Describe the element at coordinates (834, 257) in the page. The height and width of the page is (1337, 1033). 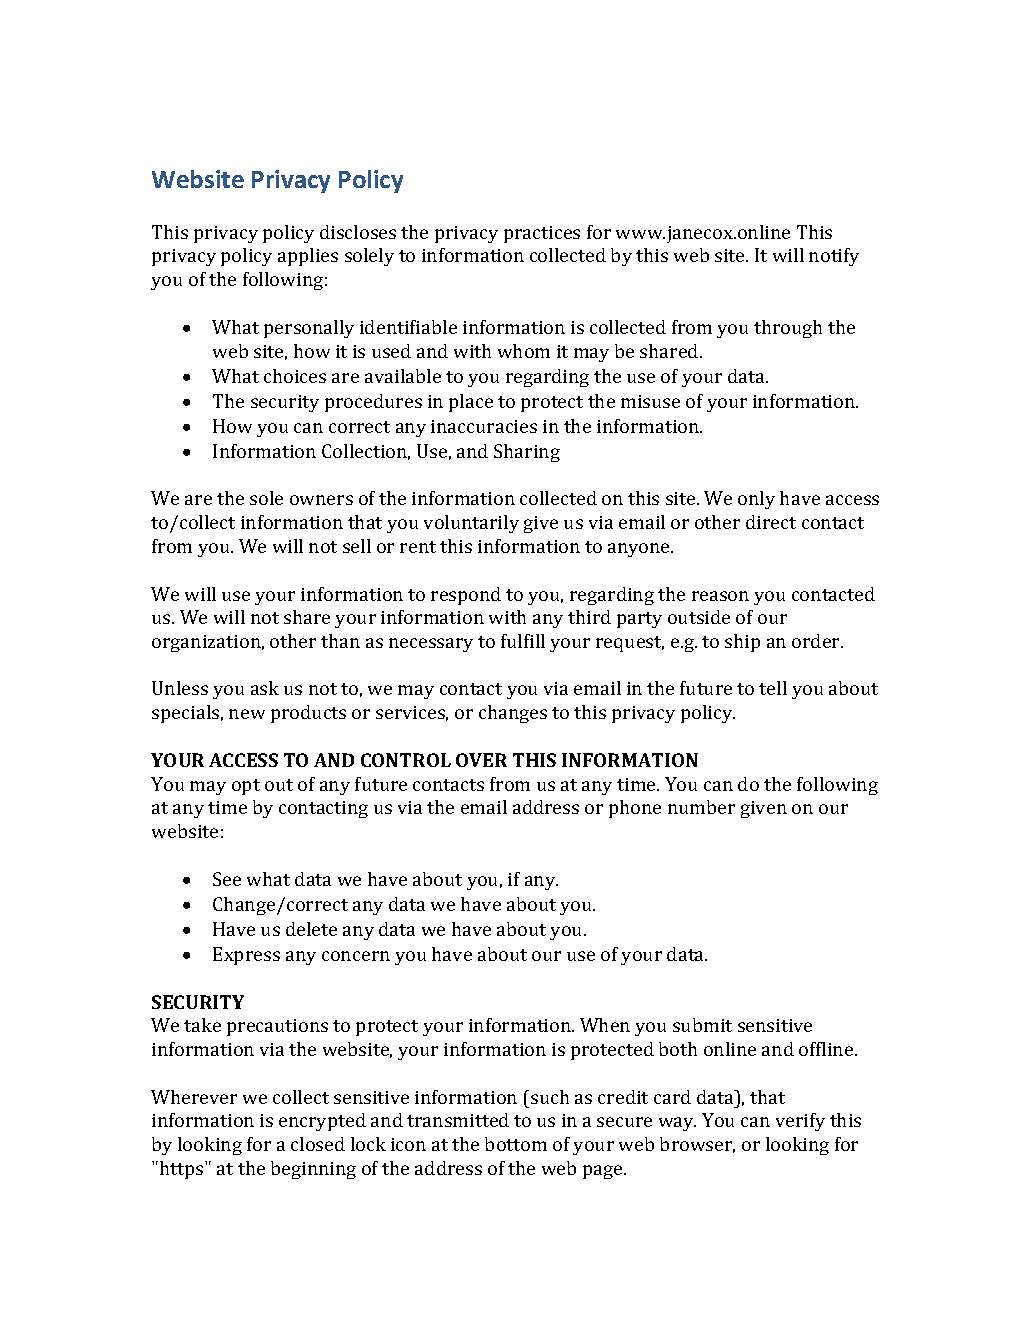
I see `notify` at that location.
